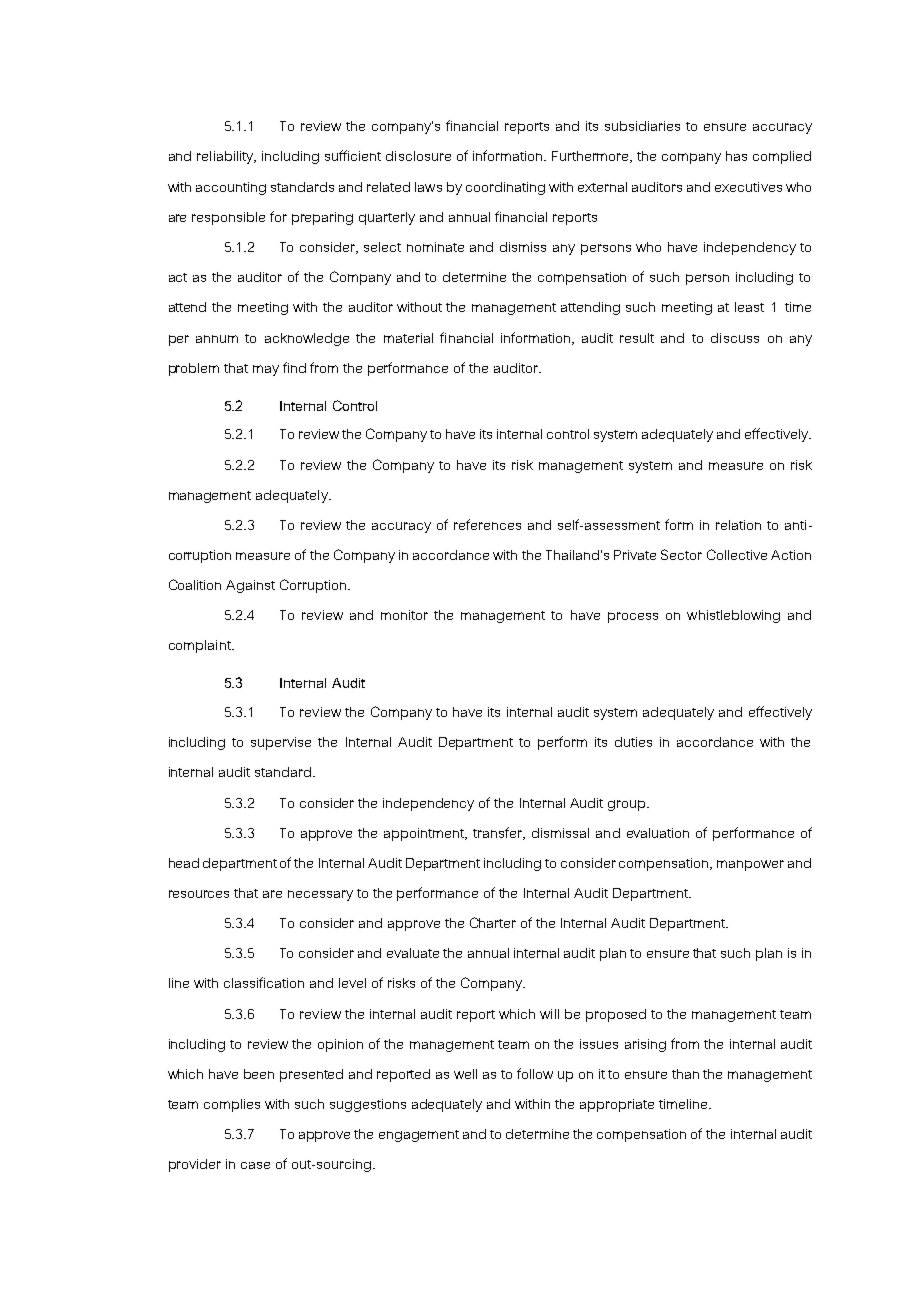  What do you see at coordinates (493, 922) in the screenshot?
I see `Charter` at bounding box center [493, 922].
